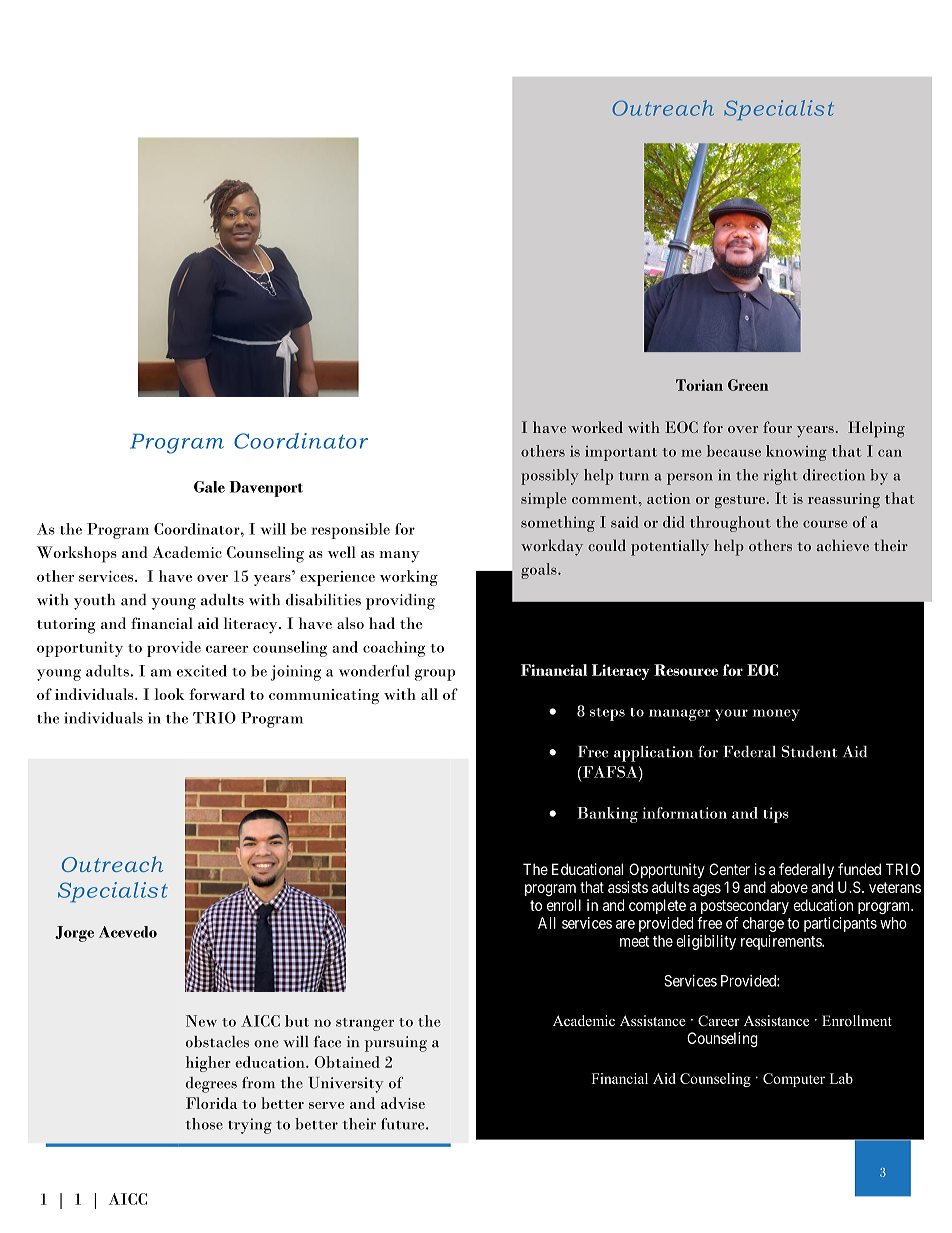  Describe the element at coordinates (634, 941) in the image. I see `meet` at that location.
